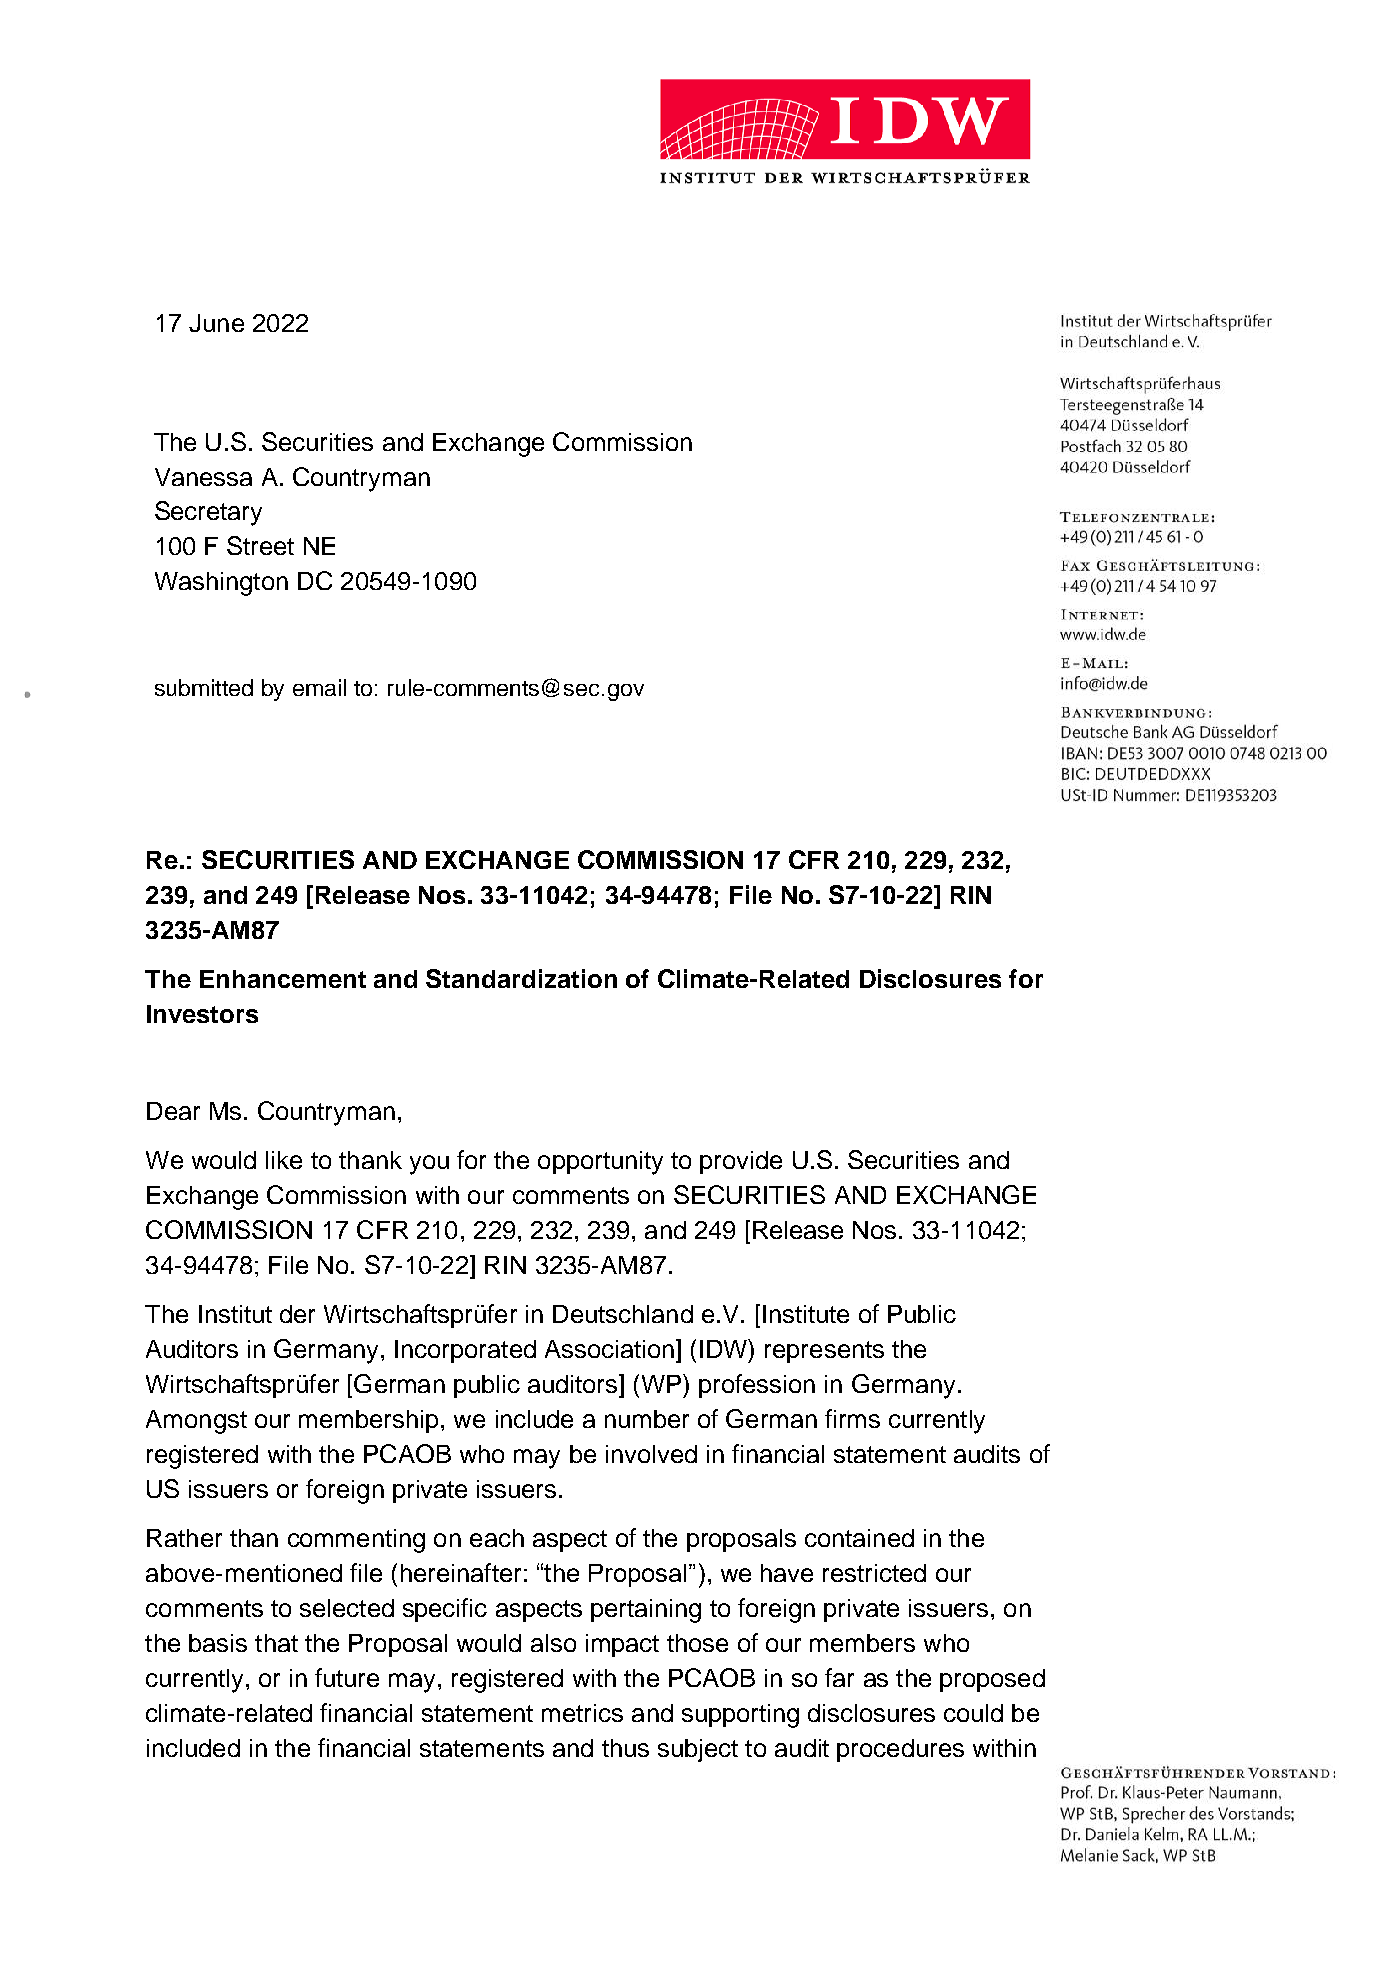 The height and width of the screenshot is (1962, 1387). What do you see at coordinates (283, 979) in the screenshot?
I see `Enhancement` at bounding box center [283, 979].
